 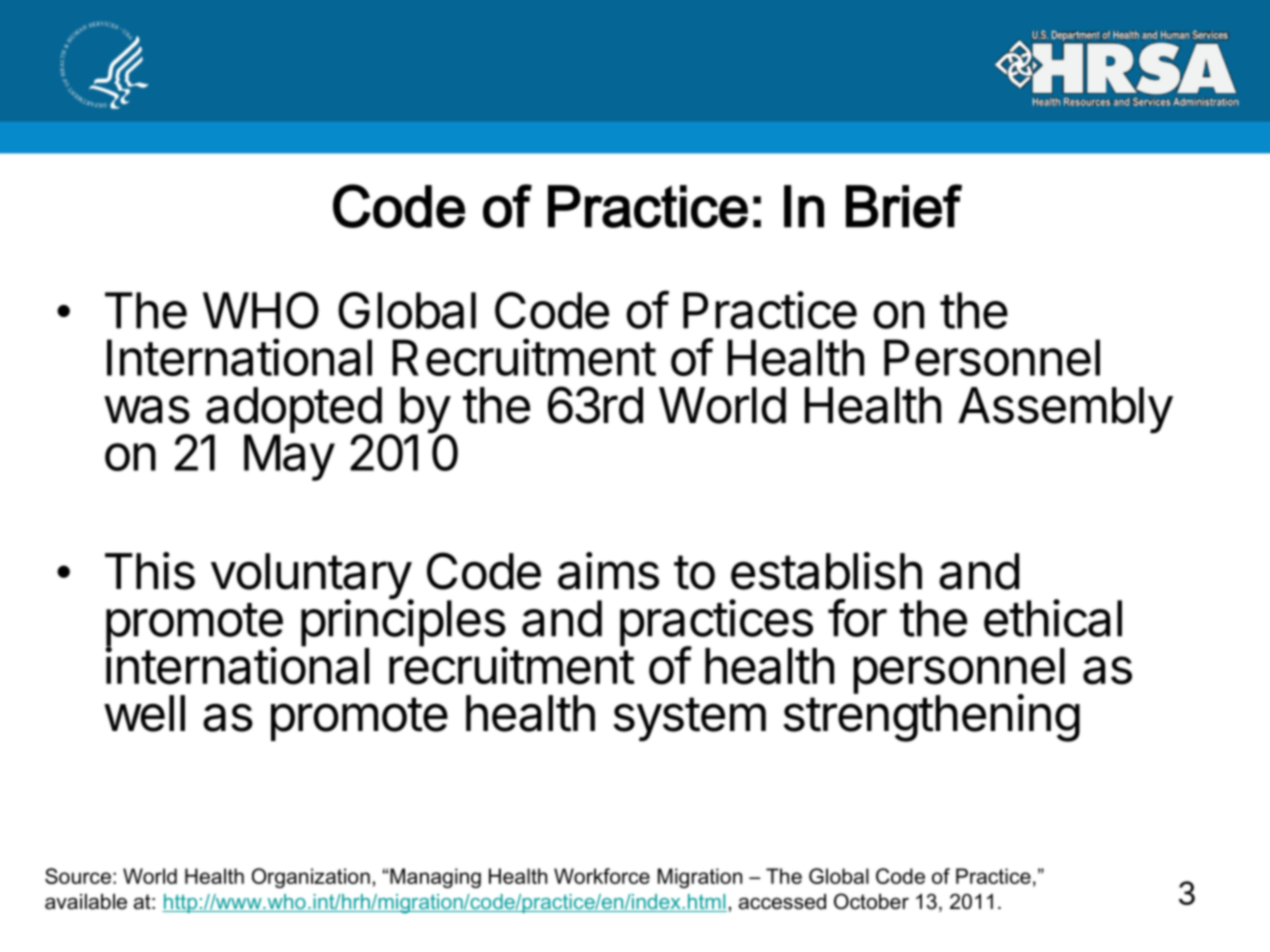 What do you see at coordinates (1065, 410) in the page?
I see `Assembly` at bounding box center [1065, 410].
